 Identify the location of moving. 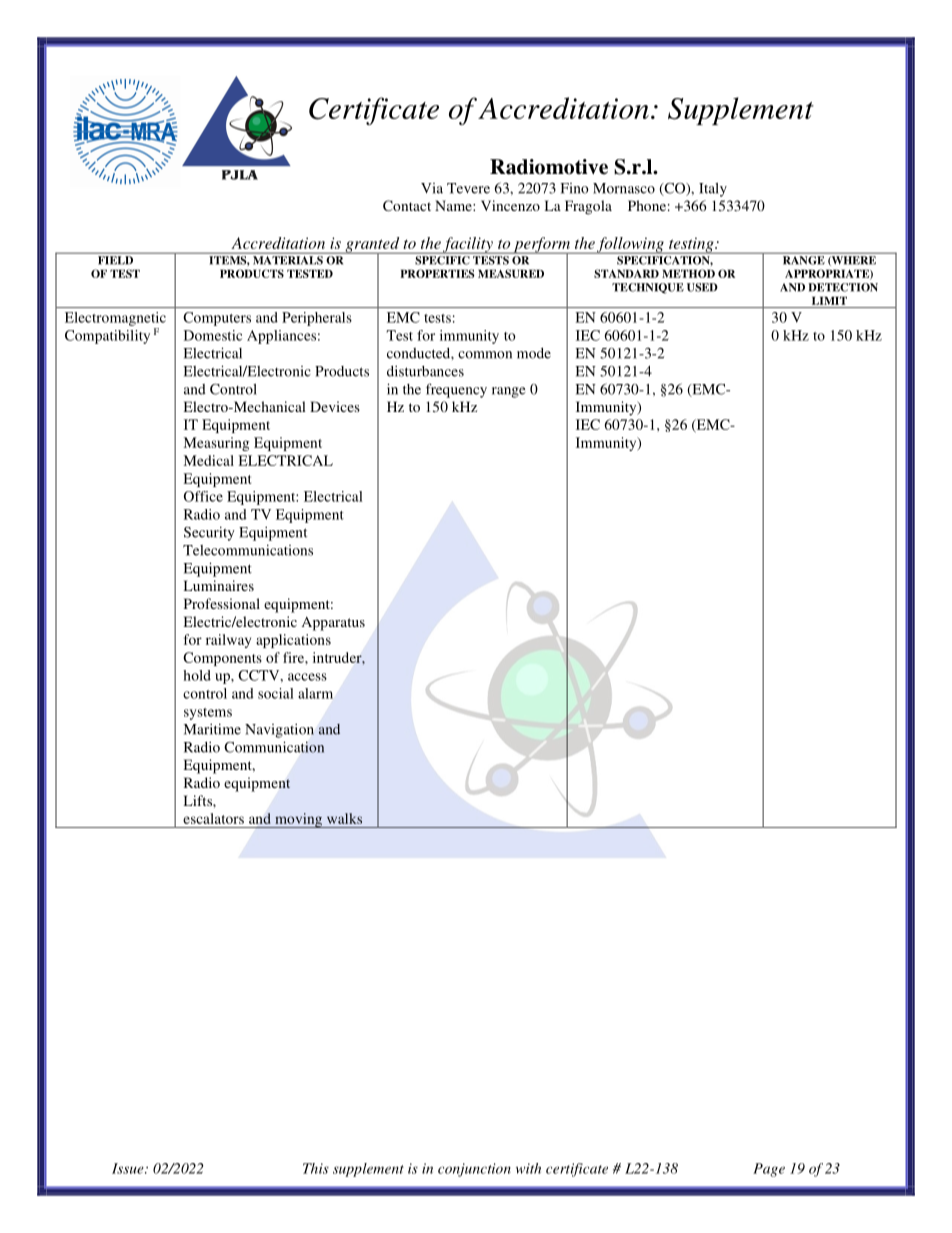
(298, 820).
